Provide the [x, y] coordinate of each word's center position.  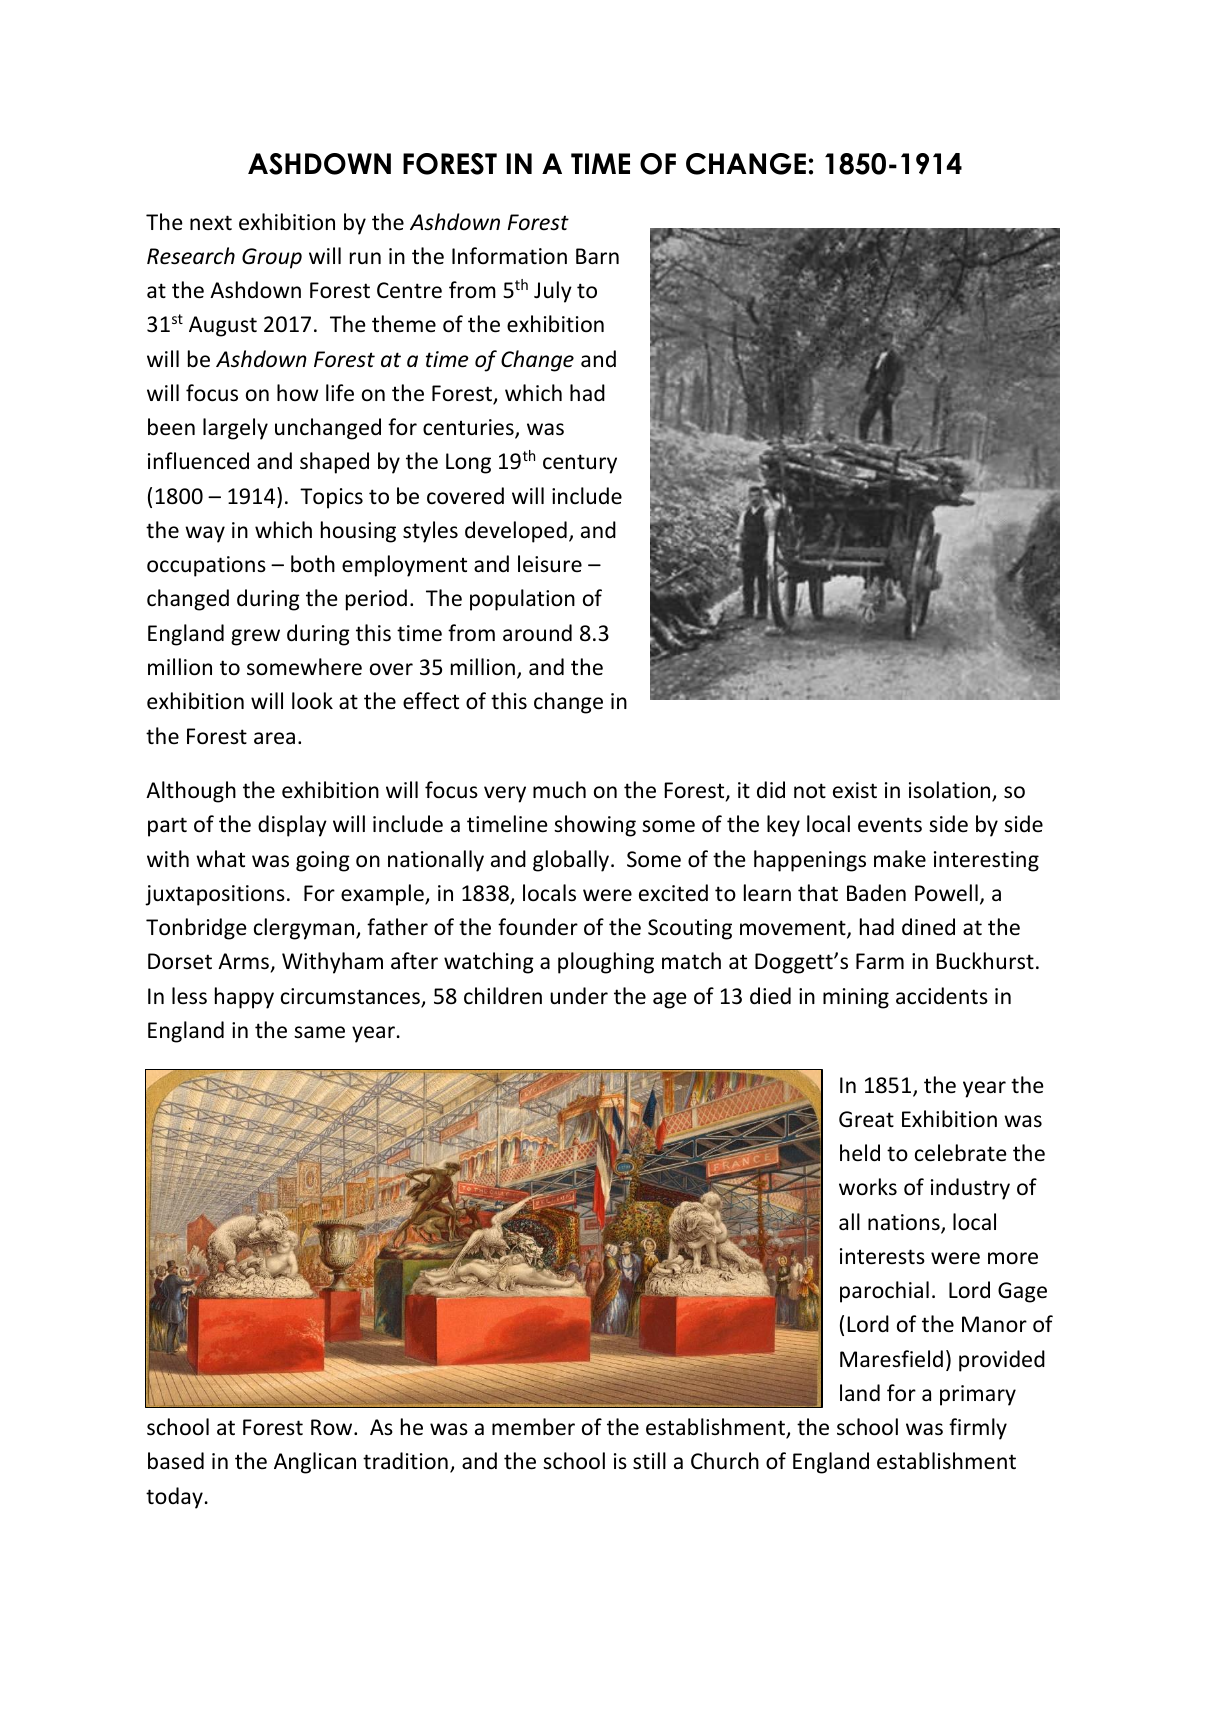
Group [272, 258]
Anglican [315, 1463]
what [220, 858]
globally [572, 861]
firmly [978, 1429]
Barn [597, 256]
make [900, 858]
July [553, 292]
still [649, 1461]
